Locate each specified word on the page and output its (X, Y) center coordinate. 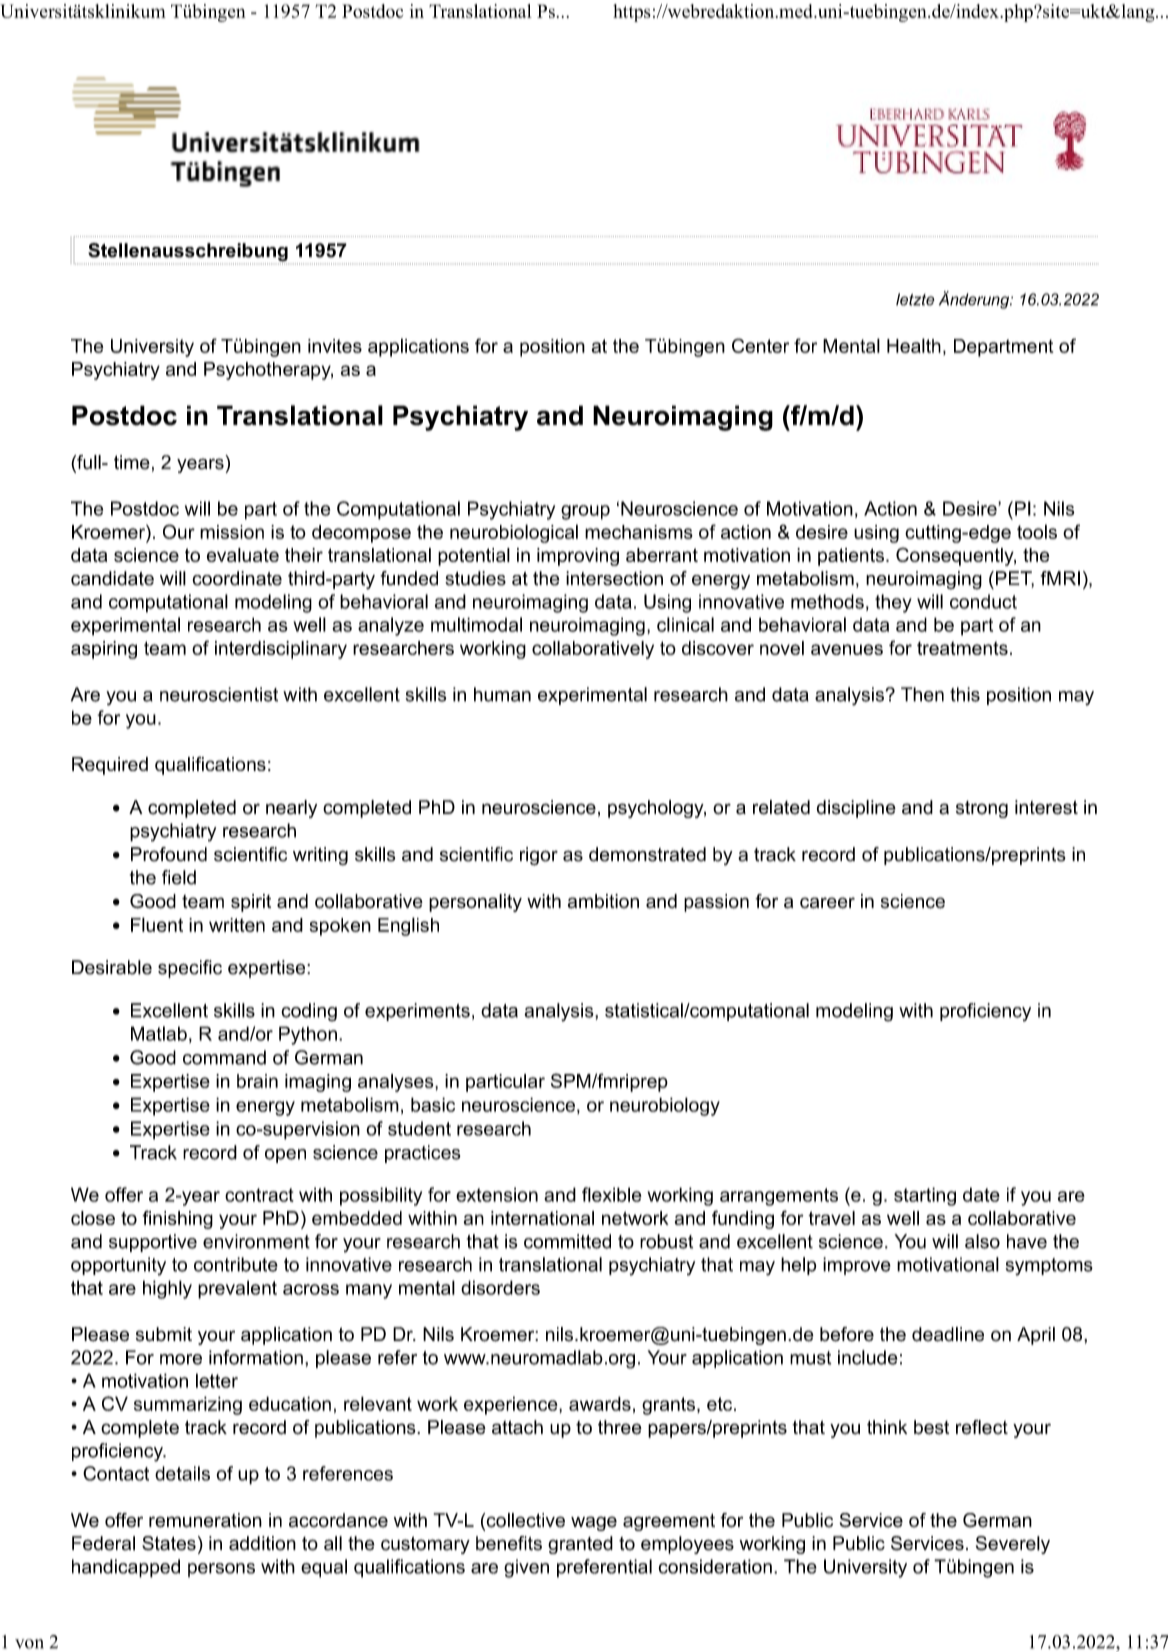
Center (760, 345)
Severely (1013, 1545)
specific (190, 969)
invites (335, 346)
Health (914, 345)
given (526, 1568)
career (827, 903)
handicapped (126, 1568)
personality (475, 903)
